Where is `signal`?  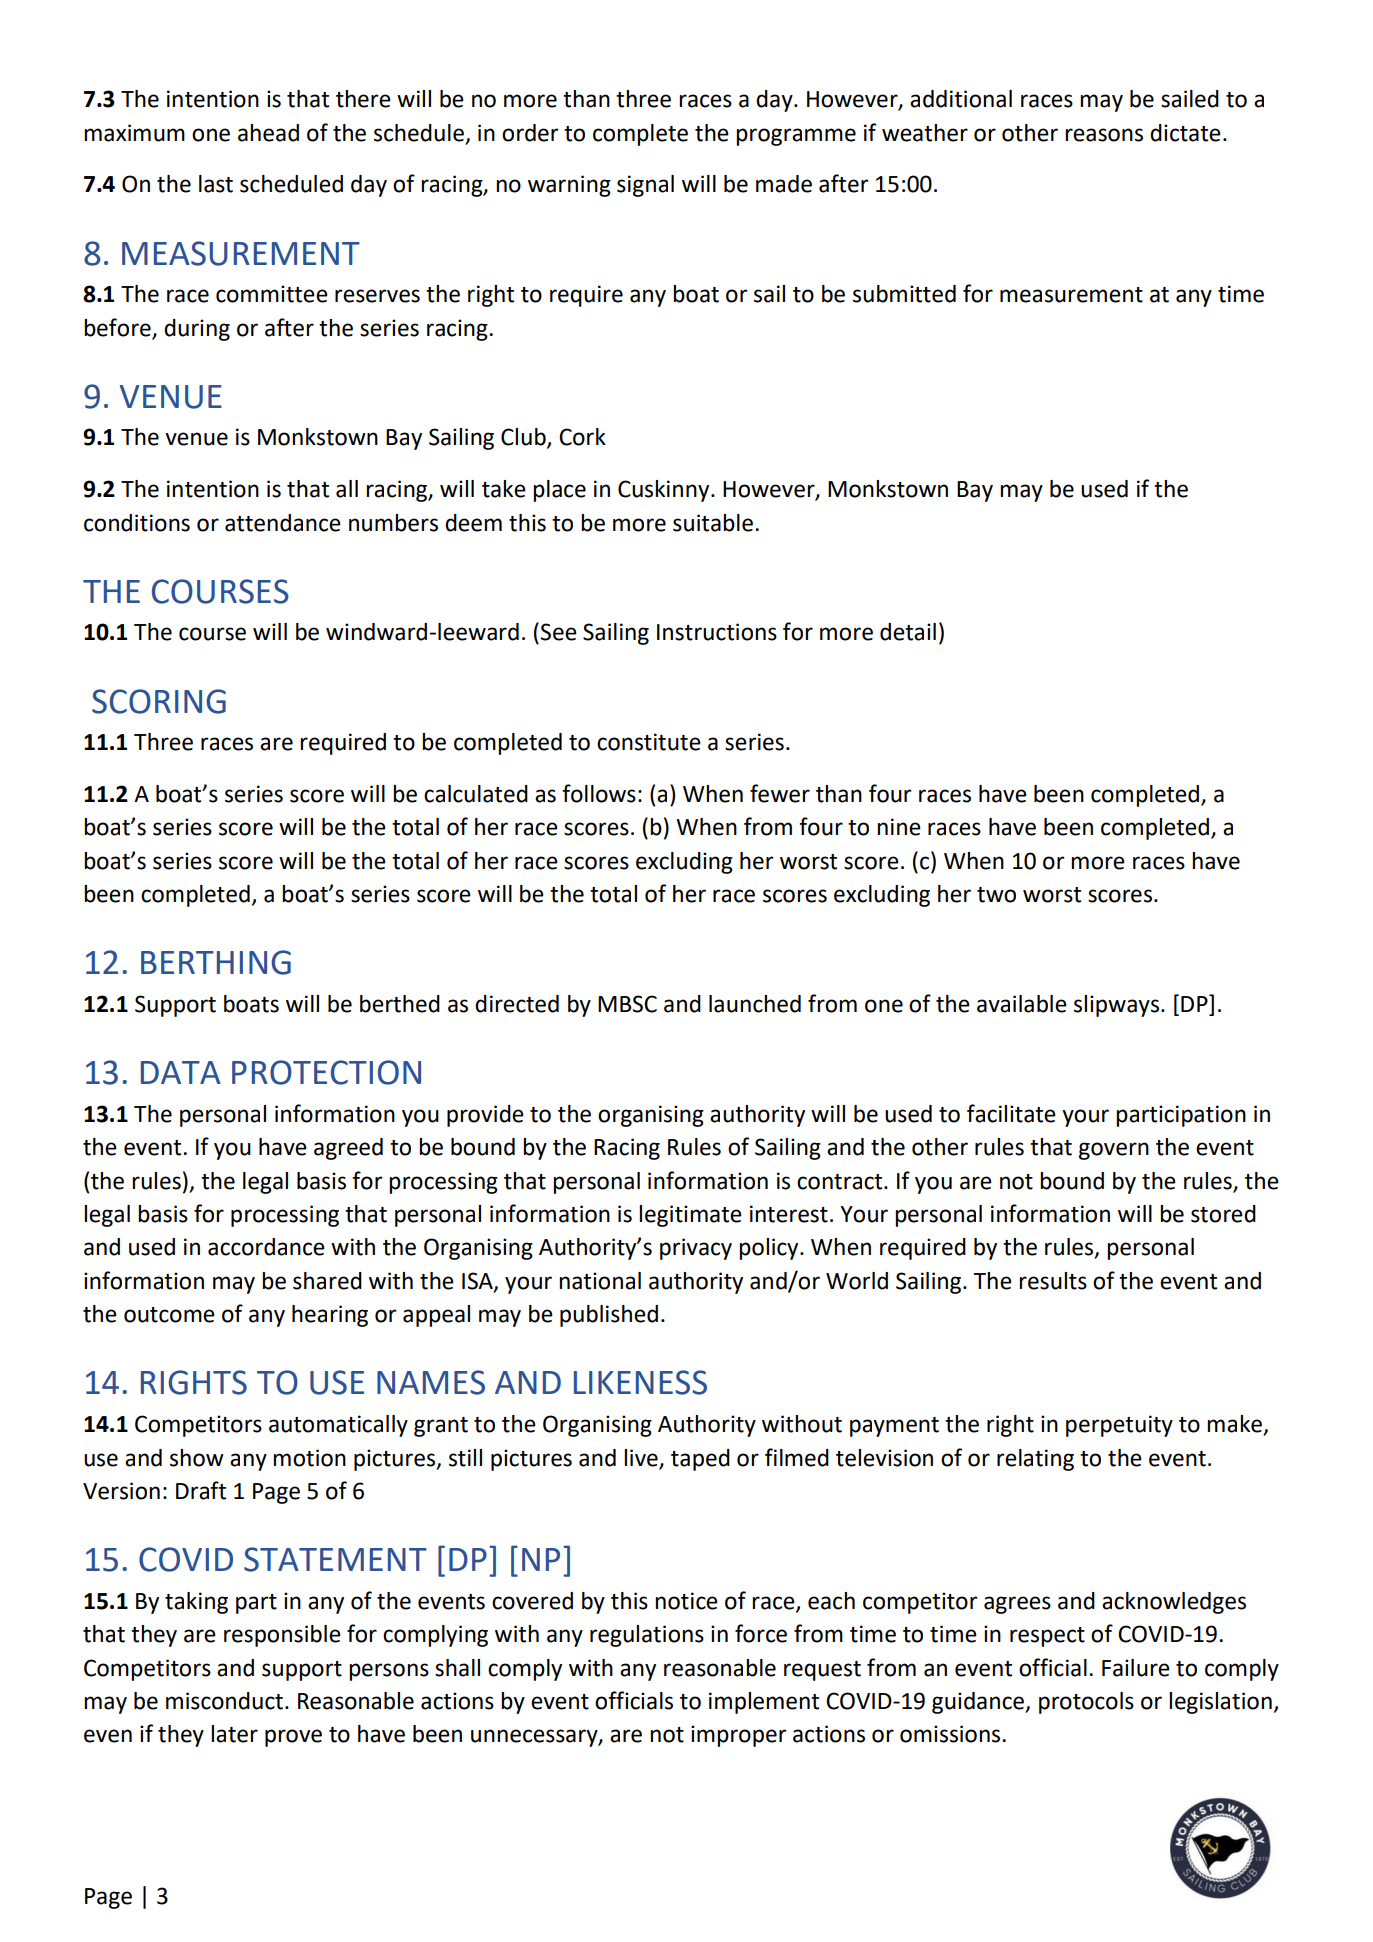
signal is located at coordinates (645, 186).
